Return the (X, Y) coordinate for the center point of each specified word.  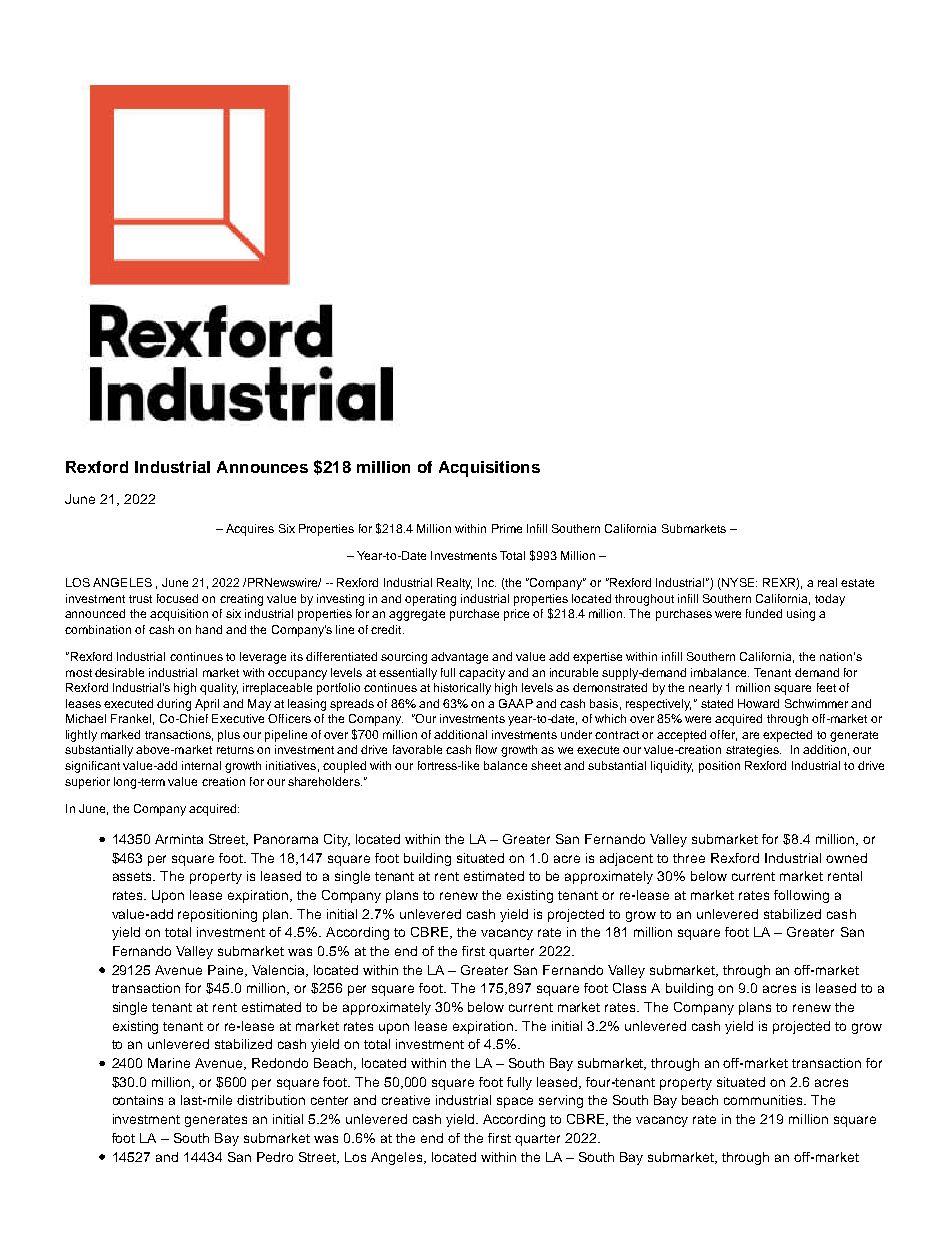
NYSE (738, 584)
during (174, 705)
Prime (507, 528)
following (801, 896)
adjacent (626, 859)
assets (134, 876)
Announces (262, 467)
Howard (758, 703)
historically (462, 689)
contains (138, 1100)
